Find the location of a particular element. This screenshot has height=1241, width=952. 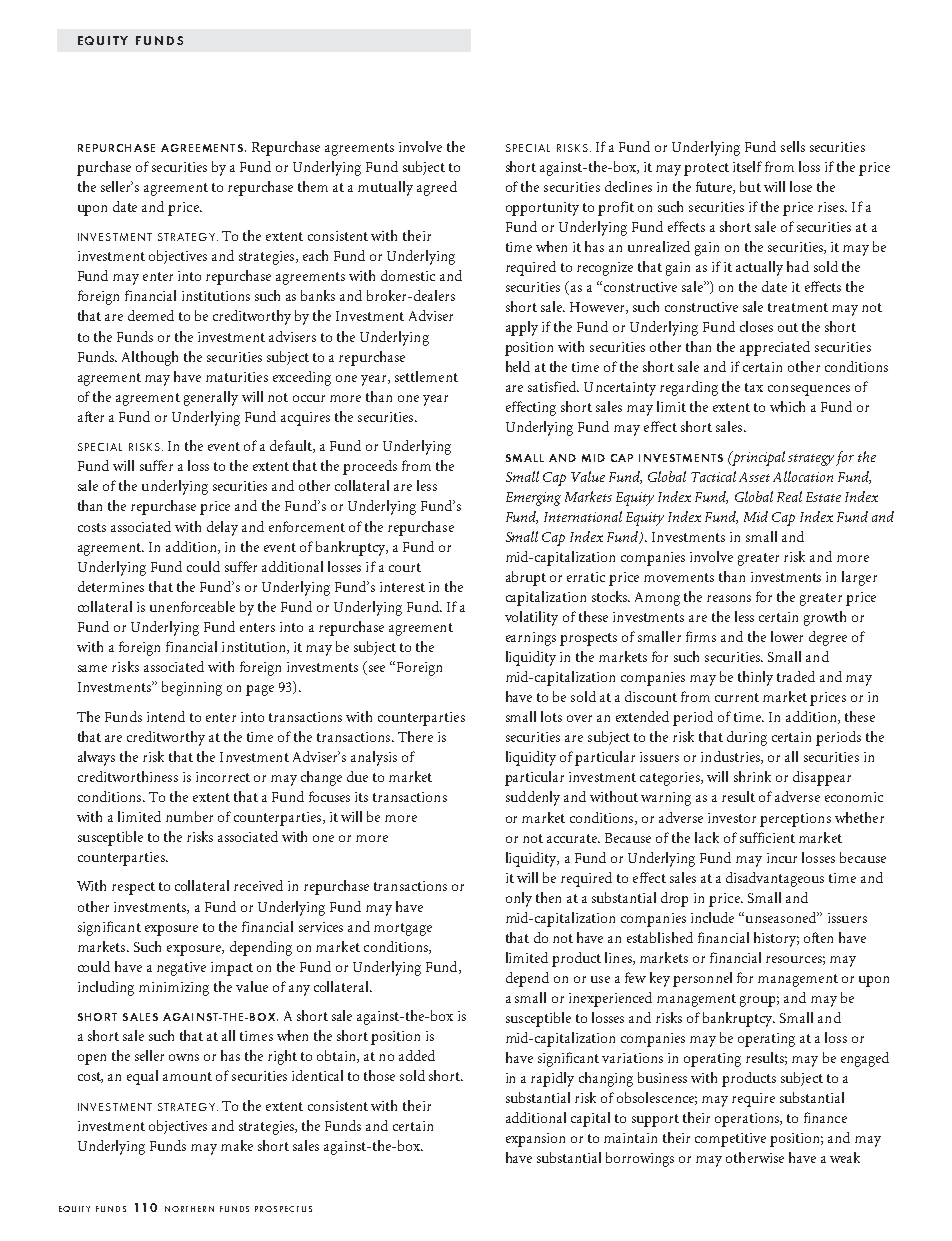

suddenly is located at coordinates (533, 798).
